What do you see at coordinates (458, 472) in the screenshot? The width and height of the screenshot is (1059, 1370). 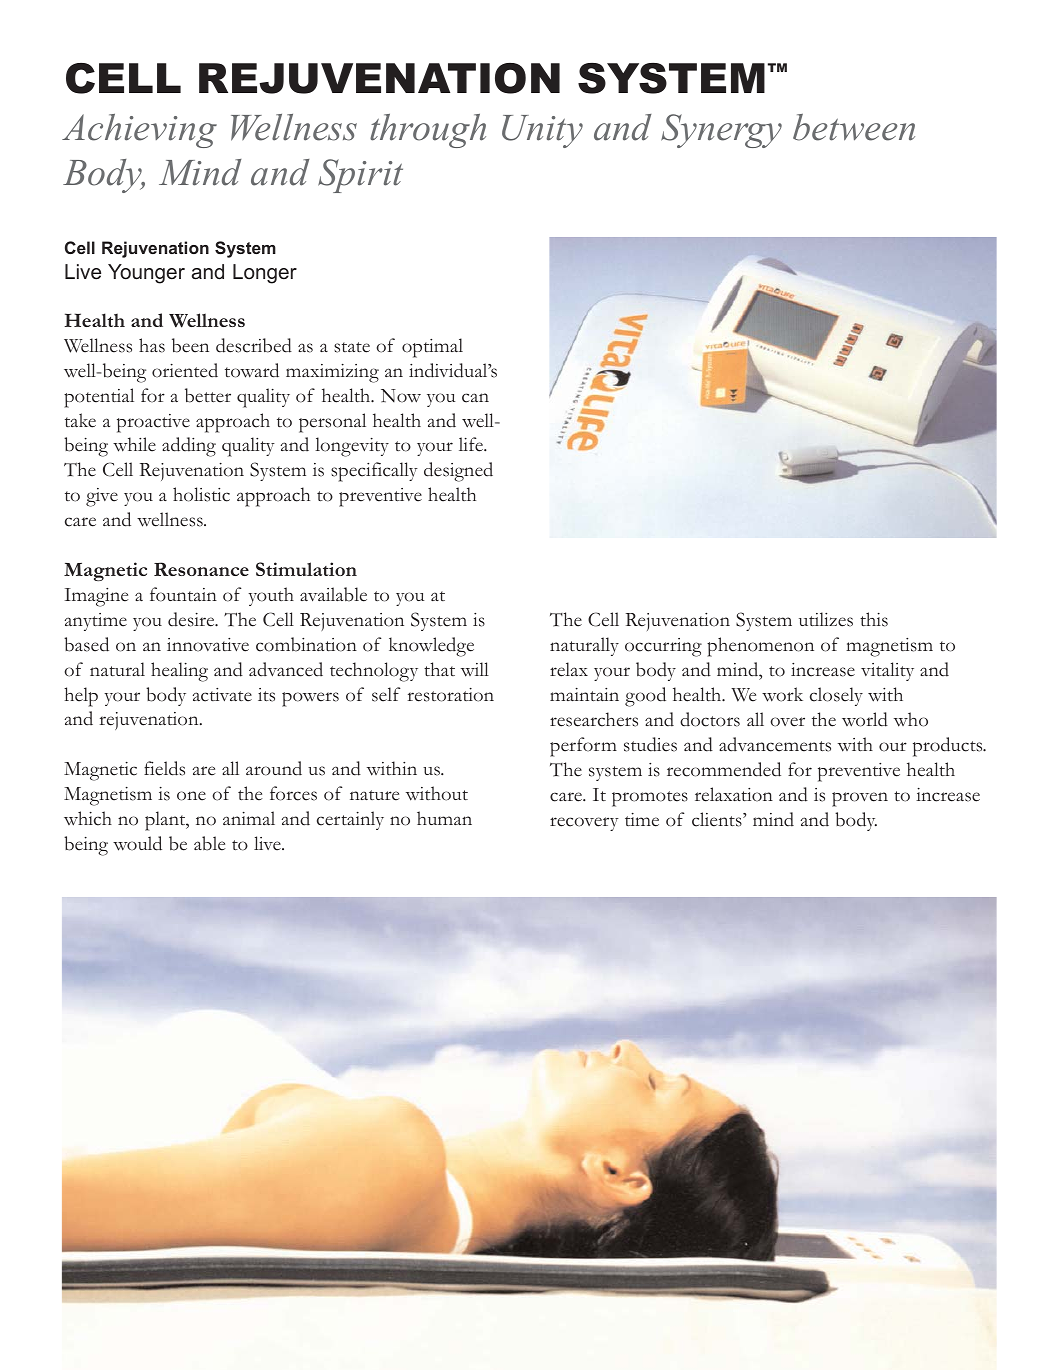 I see `designed` at bounding box center [458, 472].
